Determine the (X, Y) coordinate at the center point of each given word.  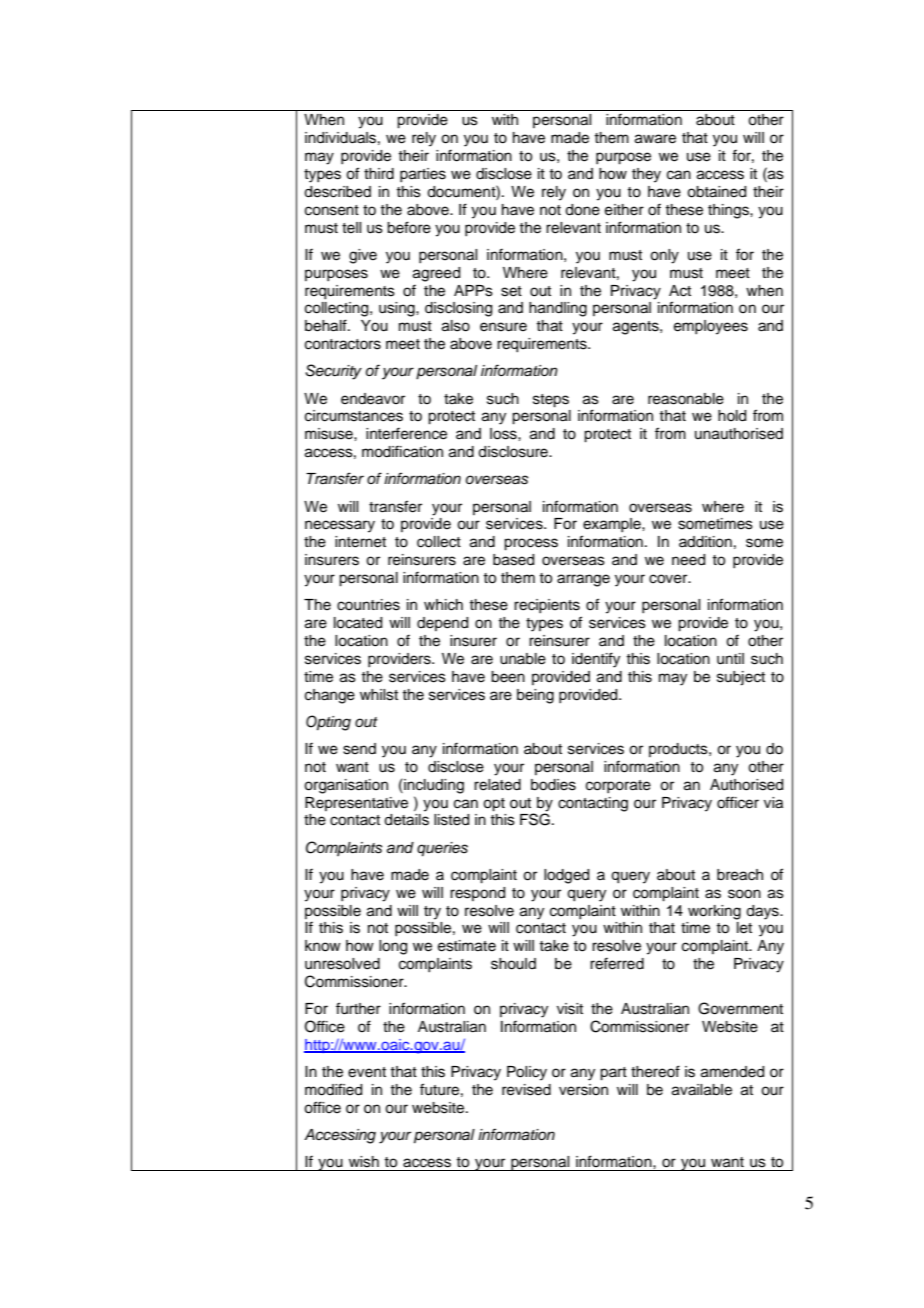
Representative (356, 804)
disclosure (514, 452)
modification (402, 451)
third (379, 174)
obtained (716, 192)
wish (364, 1162)
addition (705, 542)
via (773, 803)
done (582, 210)
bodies (553, 785)
